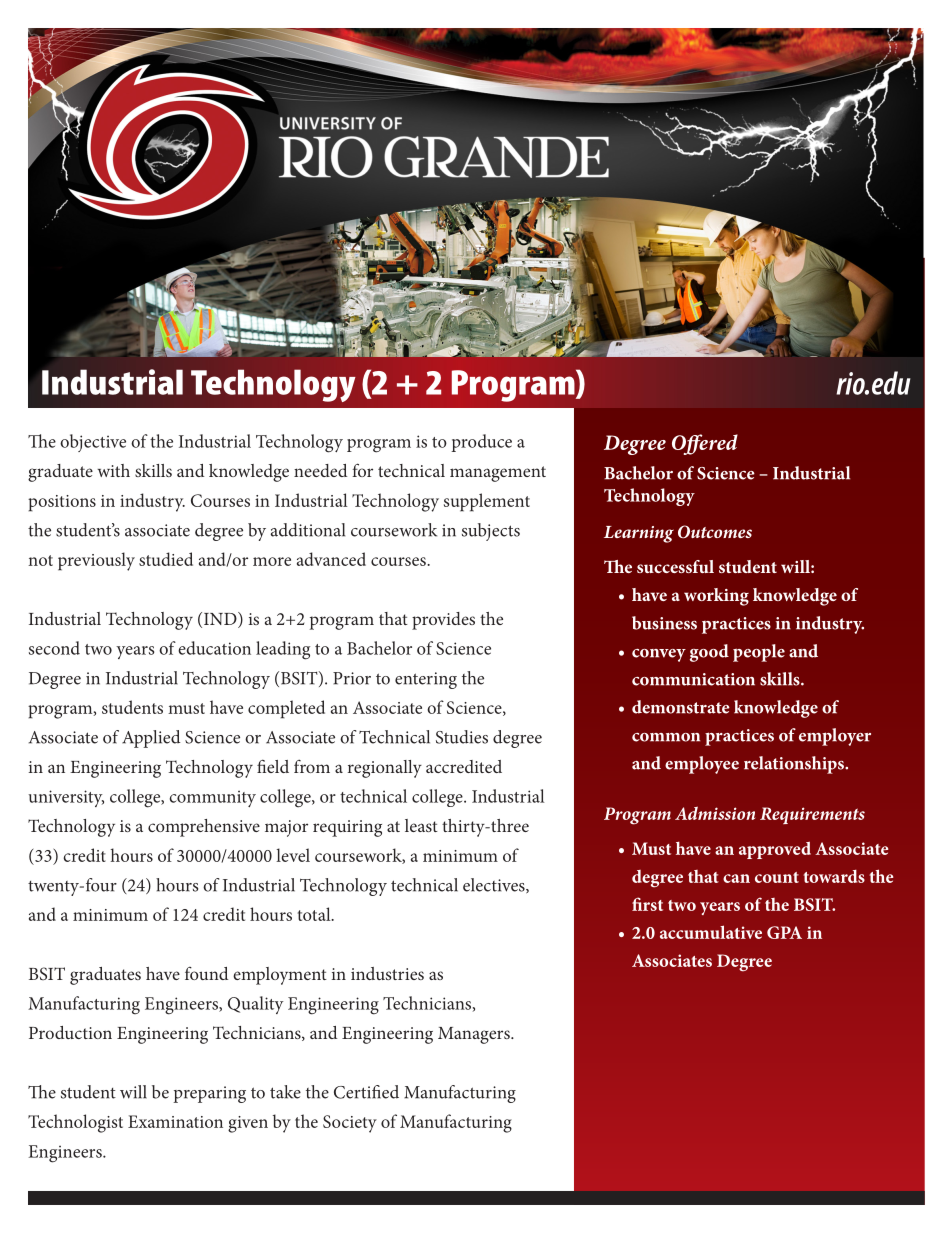 The image size is (952, 1233). Describe the element at coordinates (736, 878) in the screenshot. I see `can` at that location.
